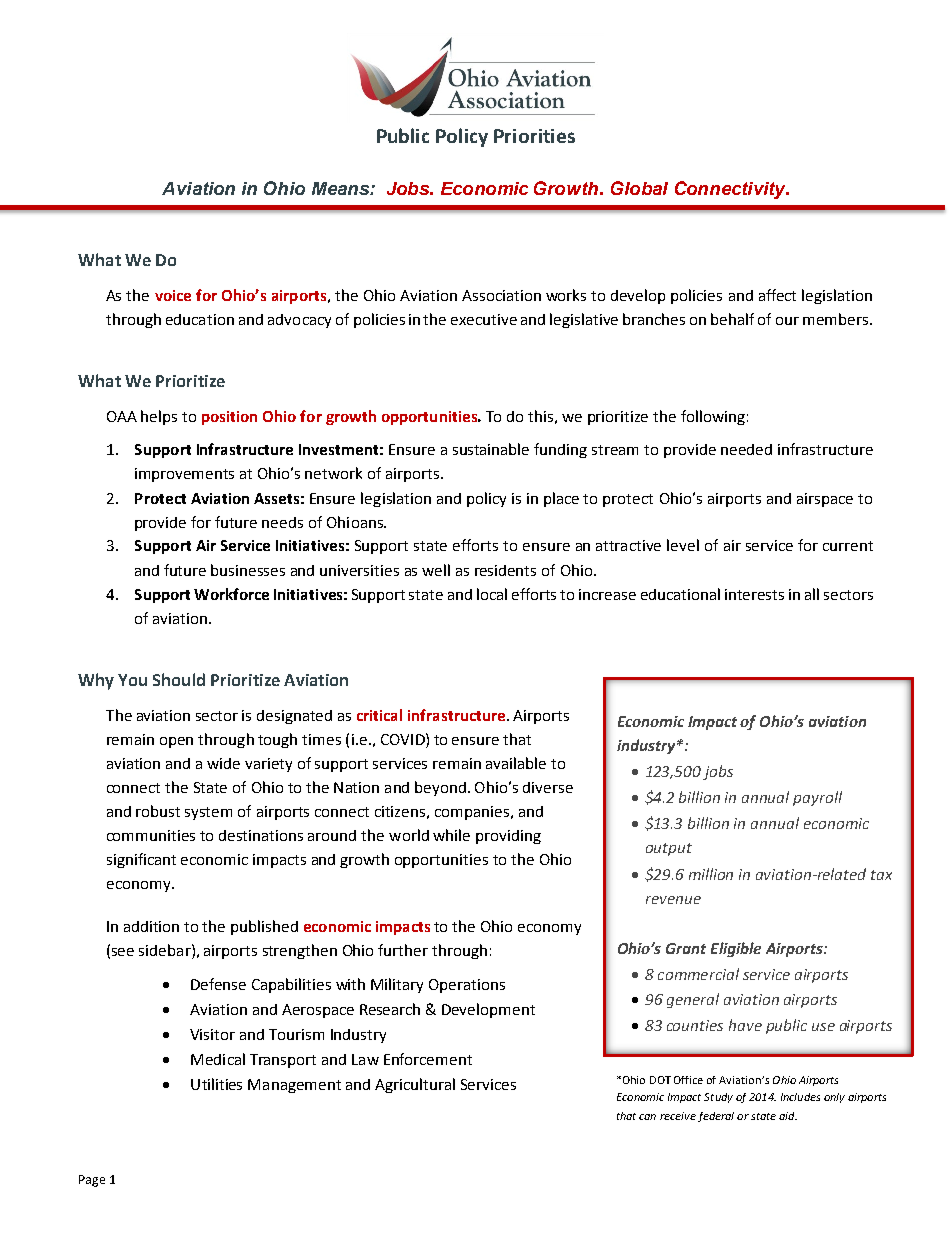 The image size is (952, 1233). What do you see at coordinates (788, 1116) in the document?
I see `aid` at bounding box center [788, 1116].
